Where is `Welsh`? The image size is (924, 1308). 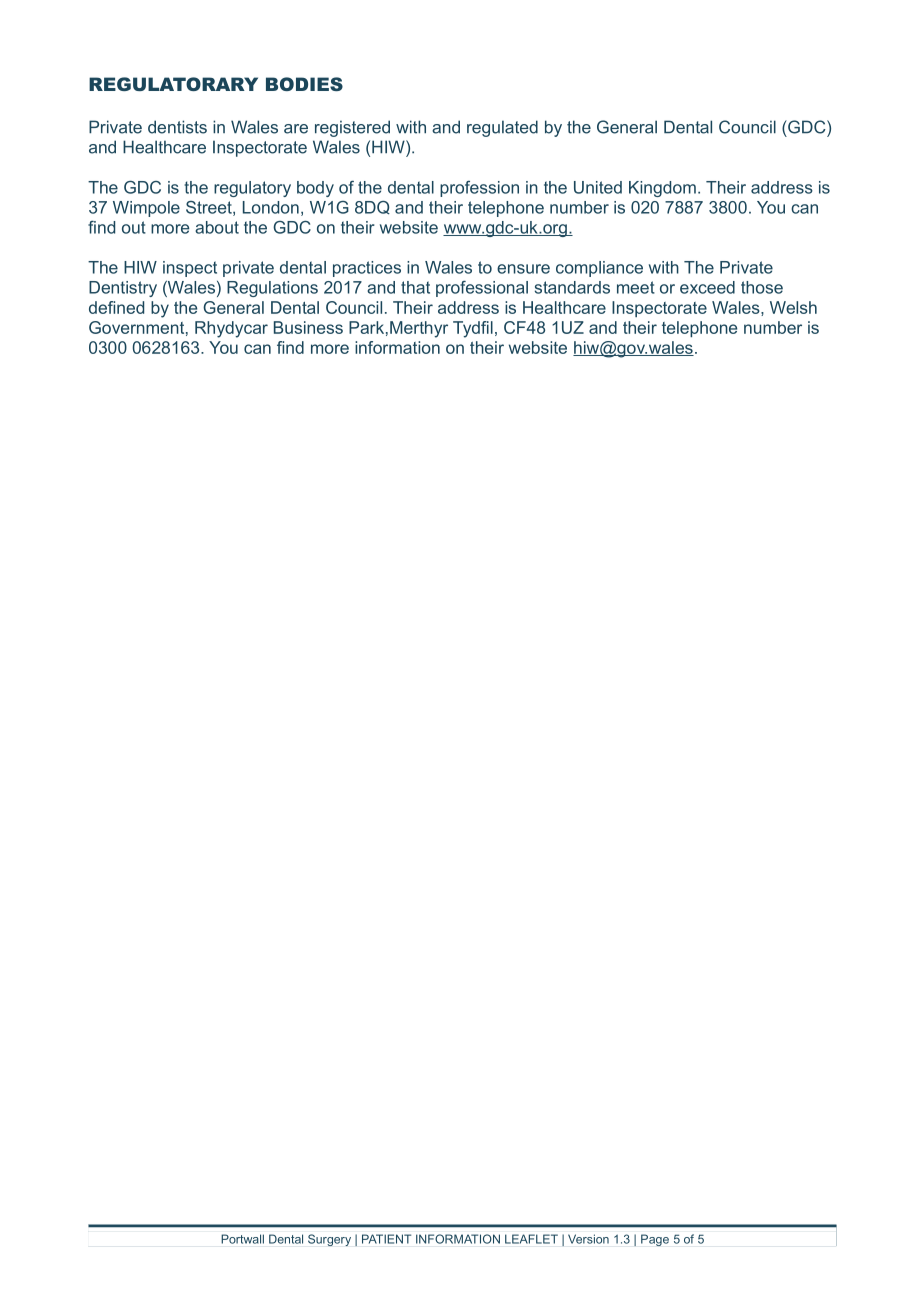
Welsh is located at coordinates (793, 307).
